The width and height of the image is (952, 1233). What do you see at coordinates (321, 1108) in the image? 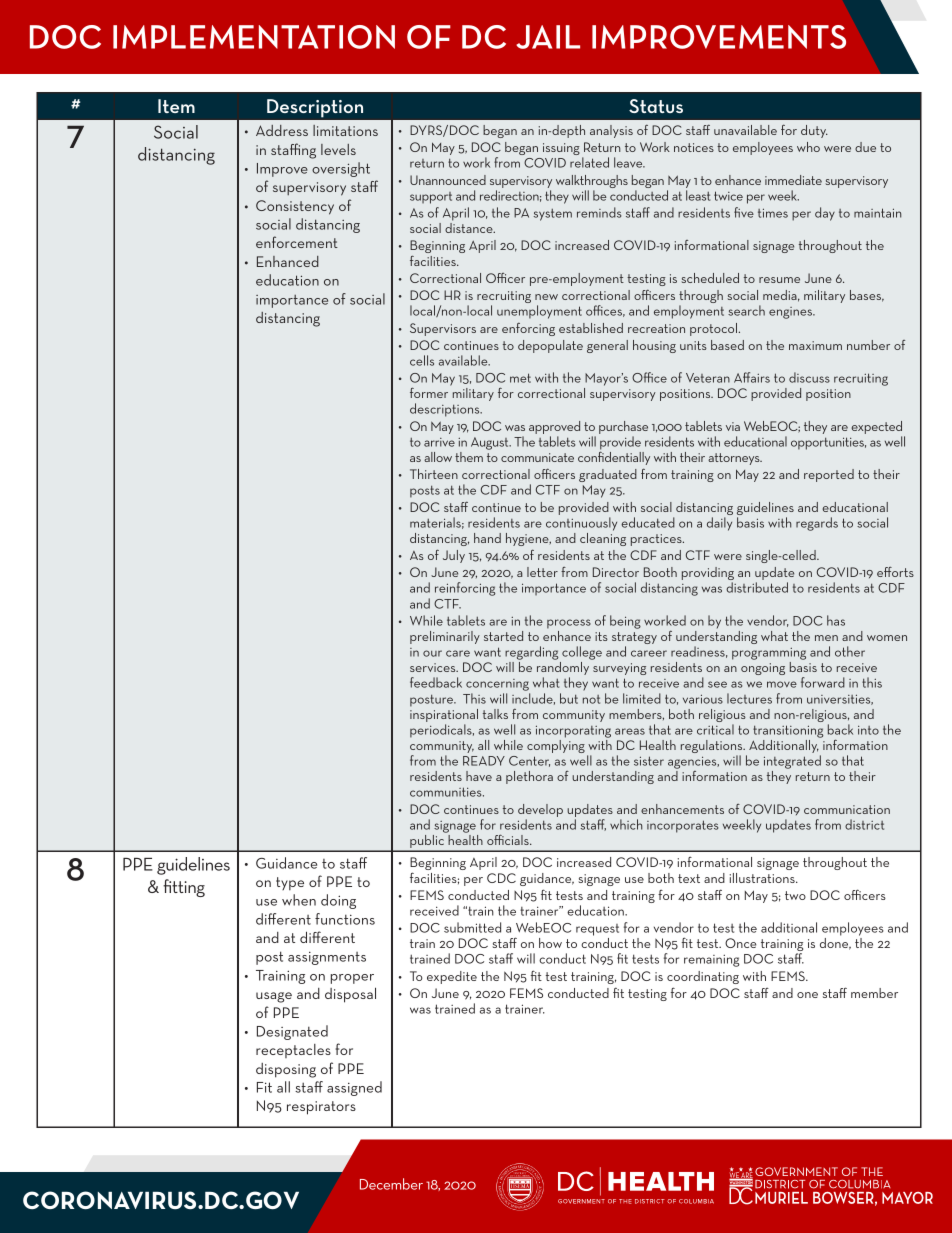
I see `respirators` at bounding box center [321, 1108].
